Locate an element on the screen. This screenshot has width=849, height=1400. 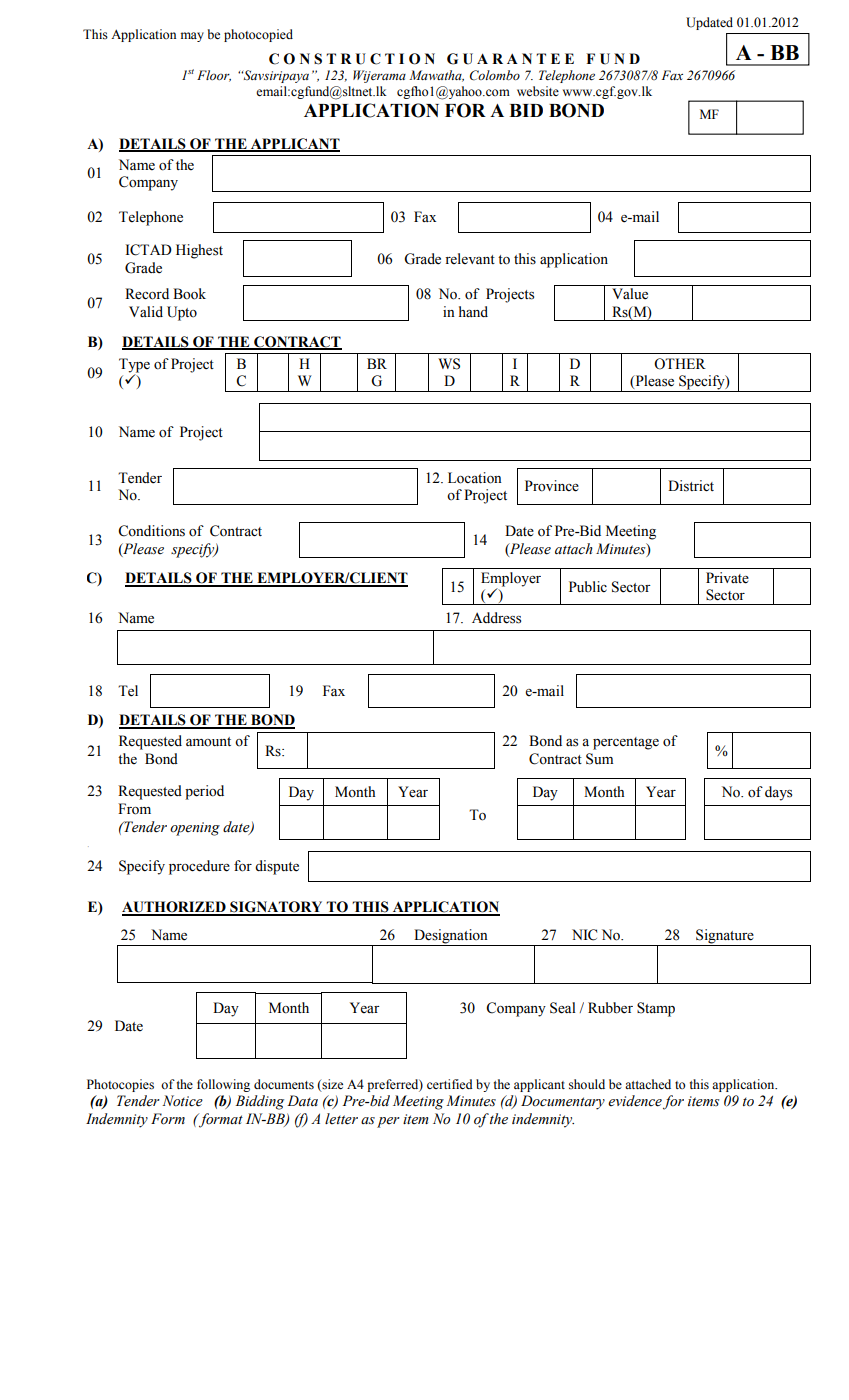
Sum is located at coordinates (599, 759).
